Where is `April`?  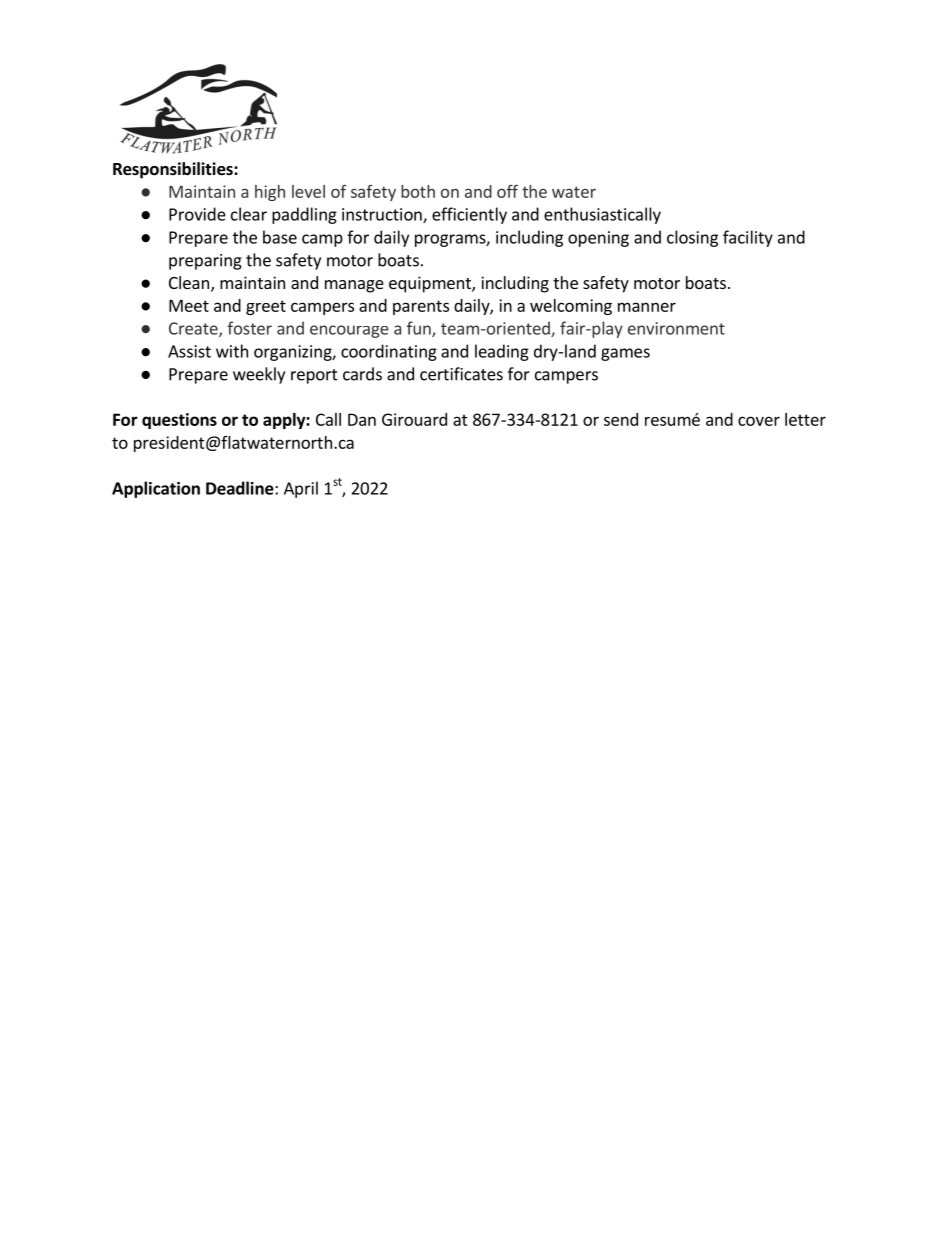 April is located at coordinates (301, 489).
